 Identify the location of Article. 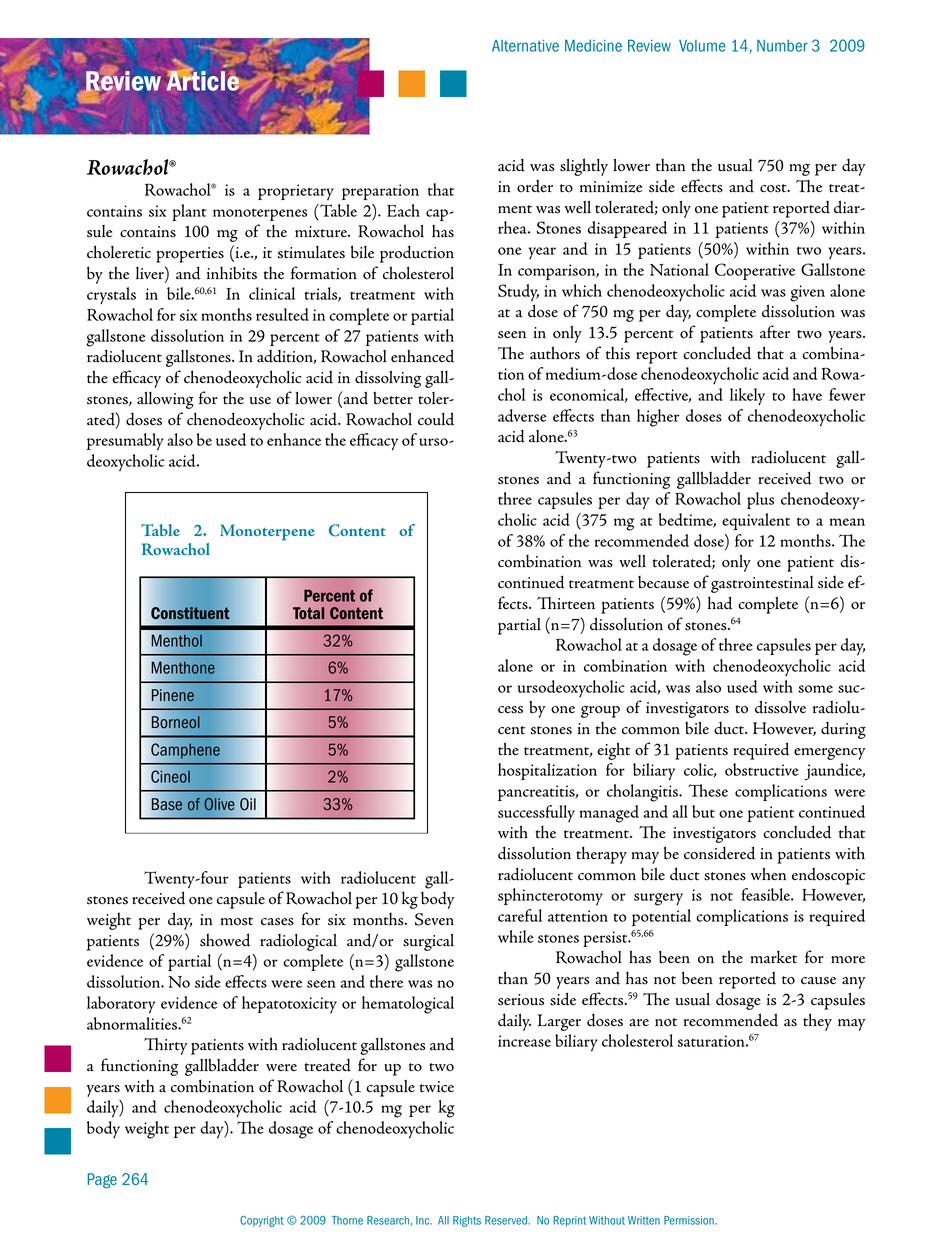
(203, 80).
